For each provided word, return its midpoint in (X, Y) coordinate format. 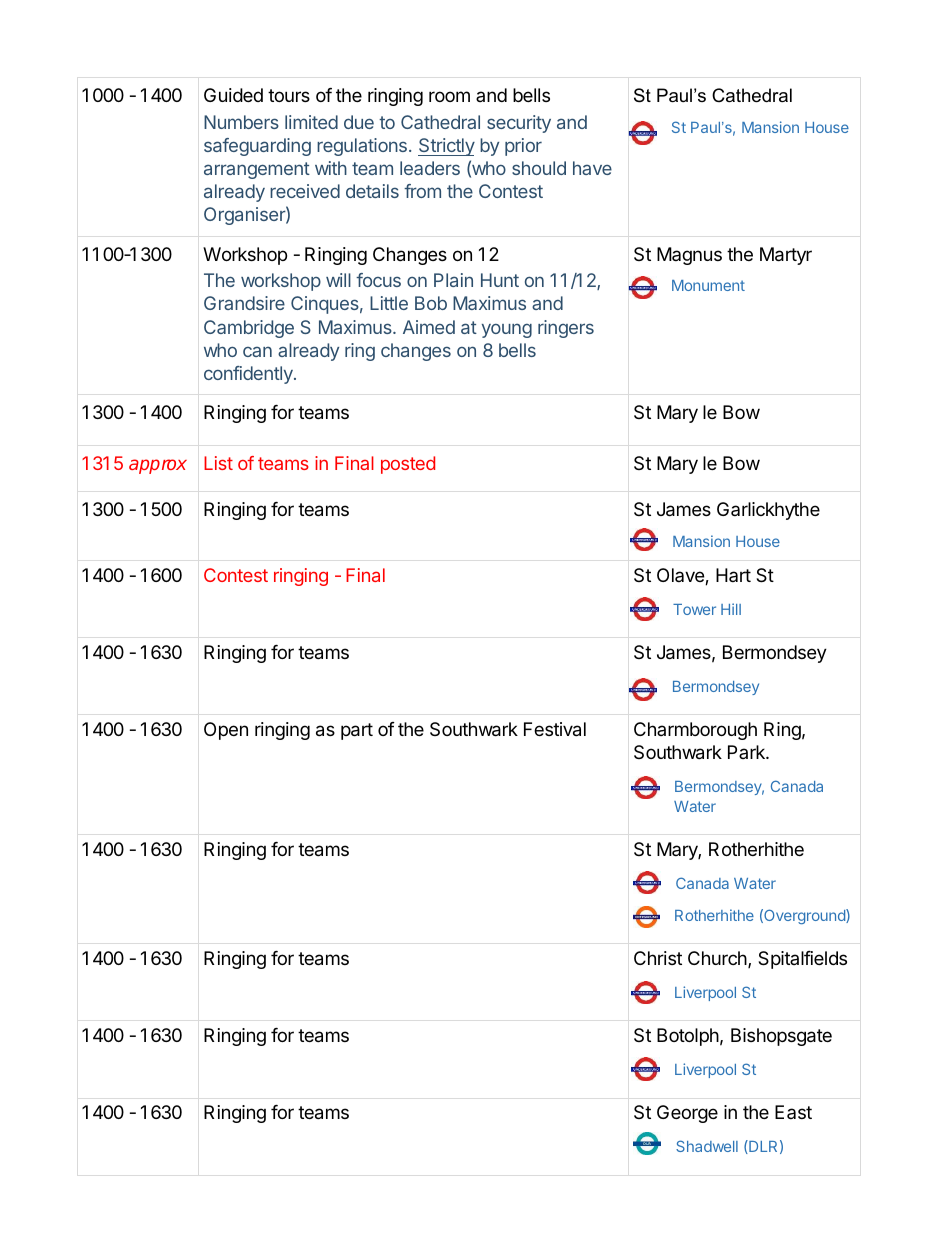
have (592, 168)
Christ (658, 958)
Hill (731, 609)
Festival (555, 729)
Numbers (241, 122)
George (687, 1114)
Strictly (446, 147)
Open (226, 731)
